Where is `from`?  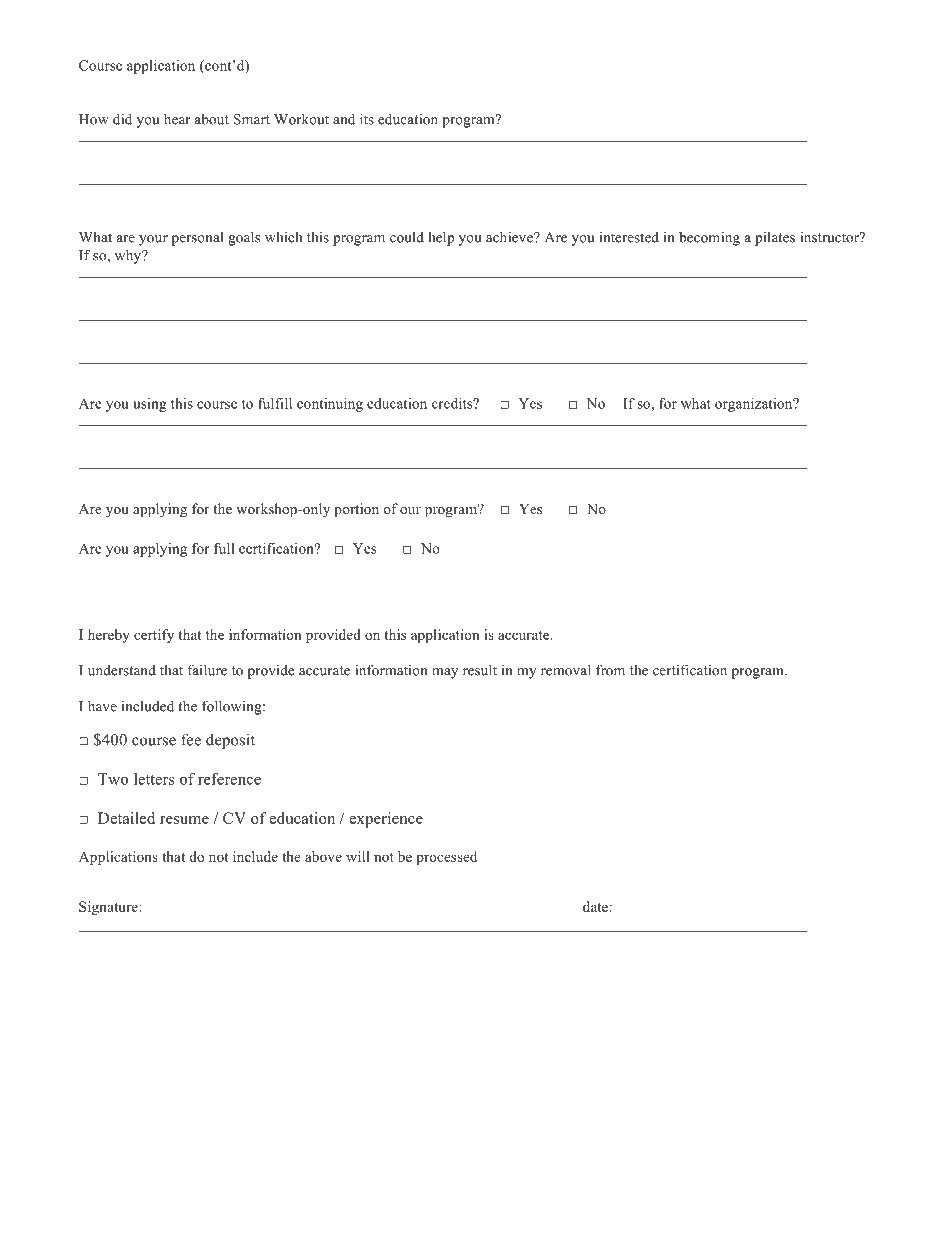
from is located at coordinates (610, 670).
